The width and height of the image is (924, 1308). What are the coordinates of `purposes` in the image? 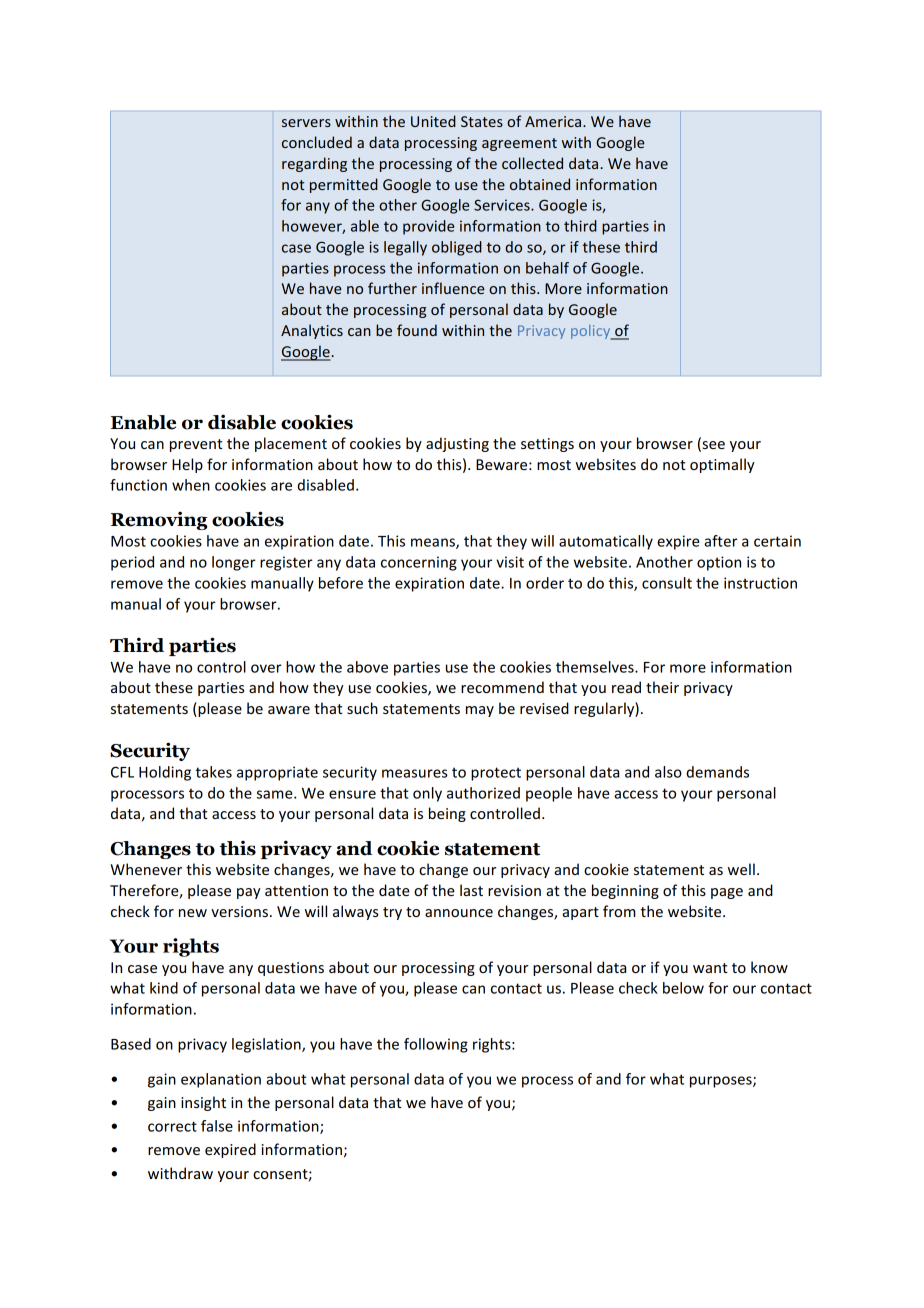 It's located at (722, 1082).
